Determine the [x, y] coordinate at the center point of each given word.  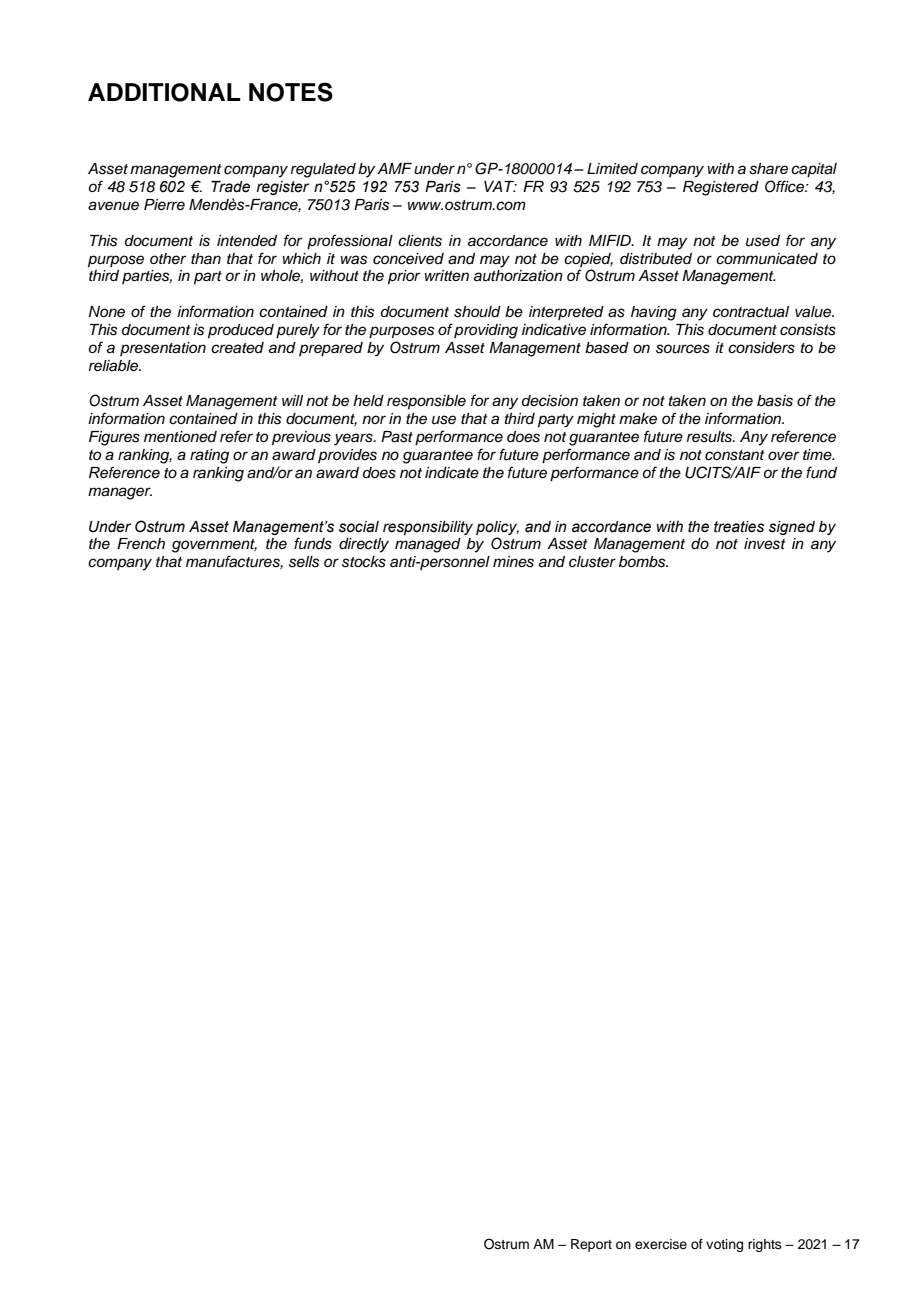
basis [775, 401]
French [141, 544]
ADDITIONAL [164, 92]
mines [513, 562]
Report [591, 1245]
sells [304, 562]
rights [765, 1245]
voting [724, 1245]
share [768, 169]
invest [765, 544]
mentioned [180, 437]
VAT [500, 186]
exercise [661, 1244]
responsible [426, 402]
